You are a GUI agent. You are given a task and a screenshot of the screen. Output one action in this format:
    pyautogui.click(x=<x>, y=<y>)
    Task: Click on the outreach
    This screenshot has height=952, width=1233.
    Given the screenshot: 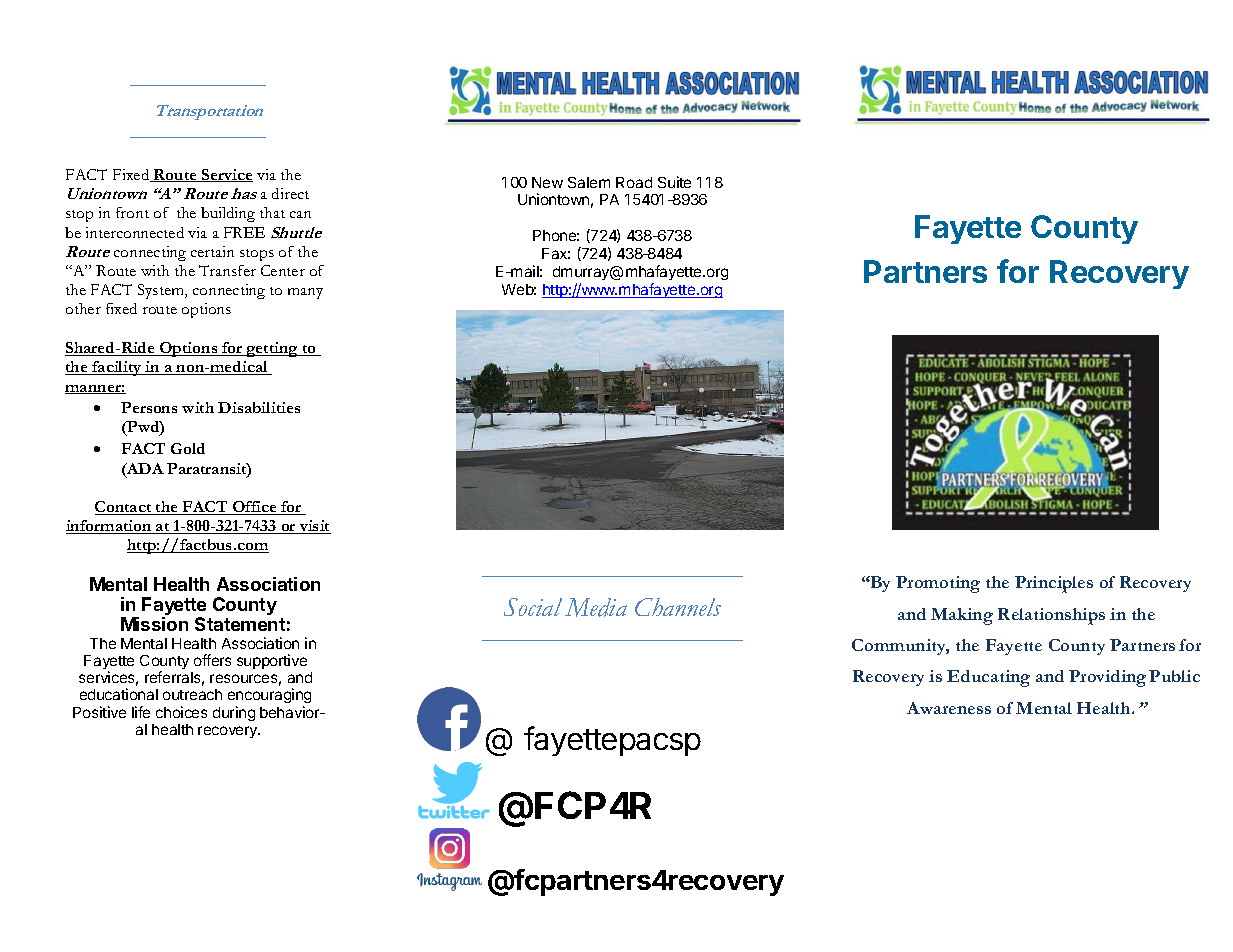 What is the action you would take?
    pyautogui.click(x=192, y=694)
